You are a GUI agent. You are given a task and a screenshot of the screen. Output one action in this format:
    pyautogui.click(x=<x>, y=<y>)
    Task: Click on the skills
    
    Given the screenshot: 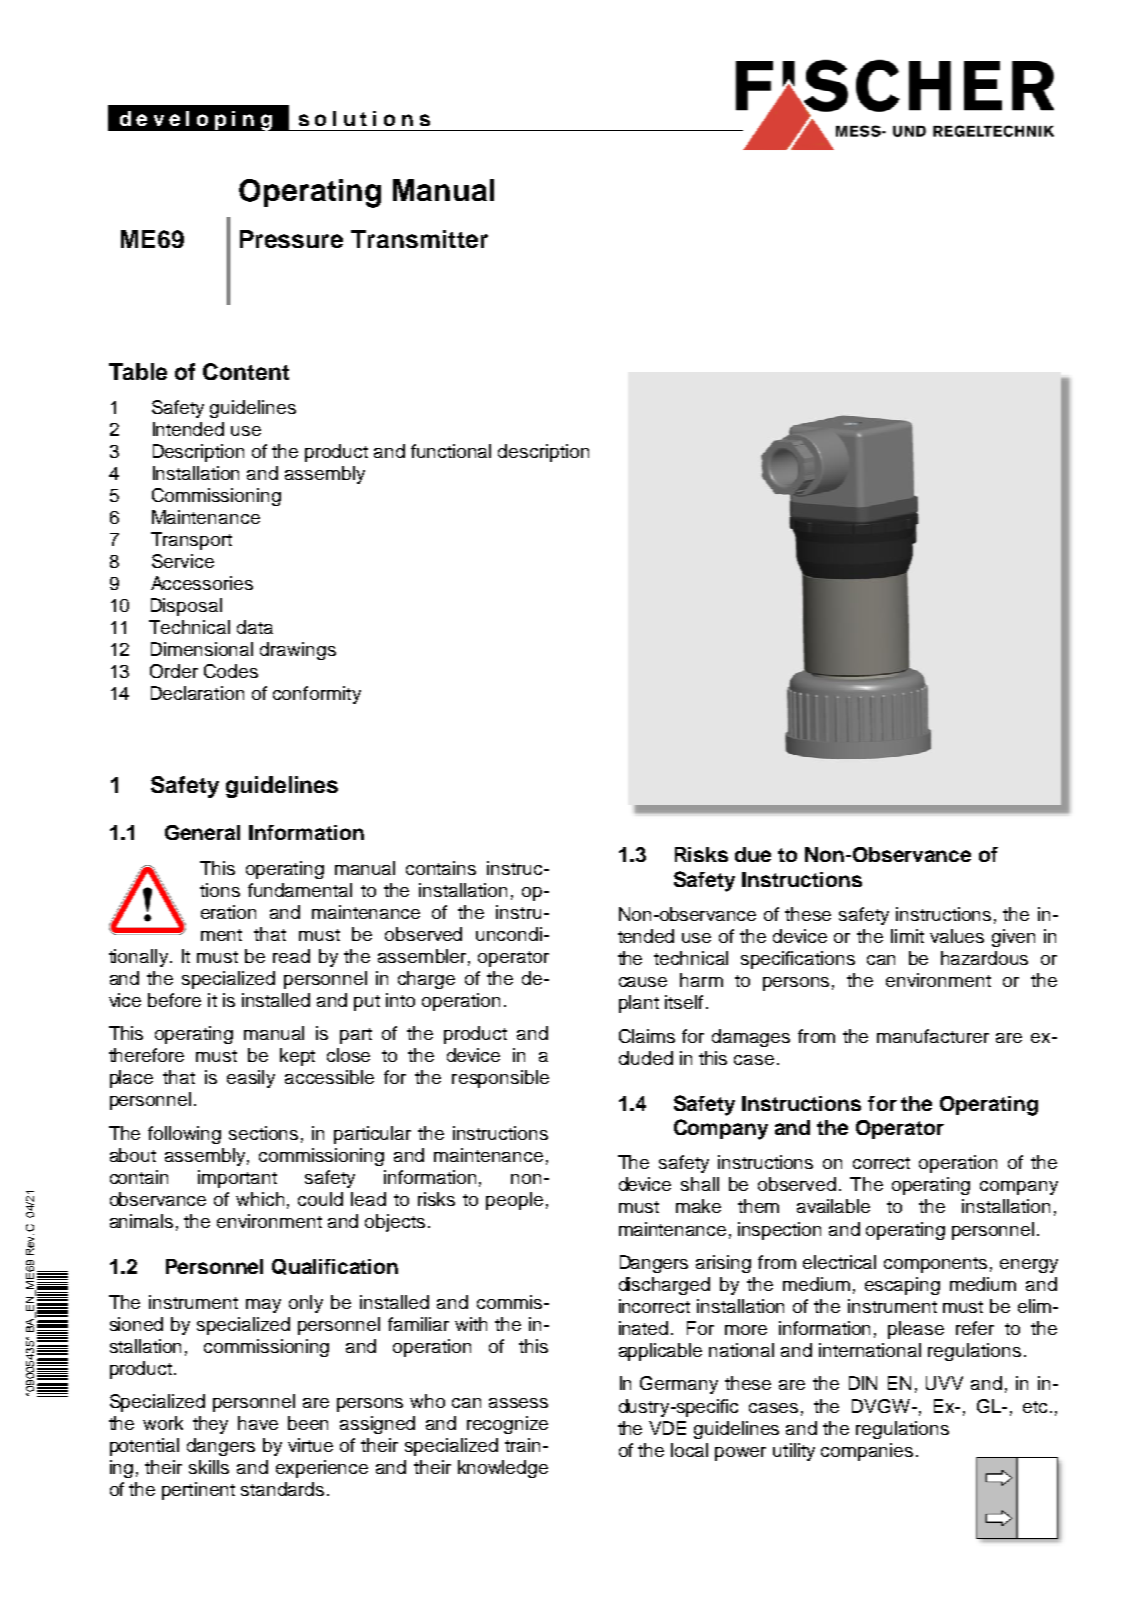 What is the action you would take?
    pyautogui.click(x=209, y=1467)
